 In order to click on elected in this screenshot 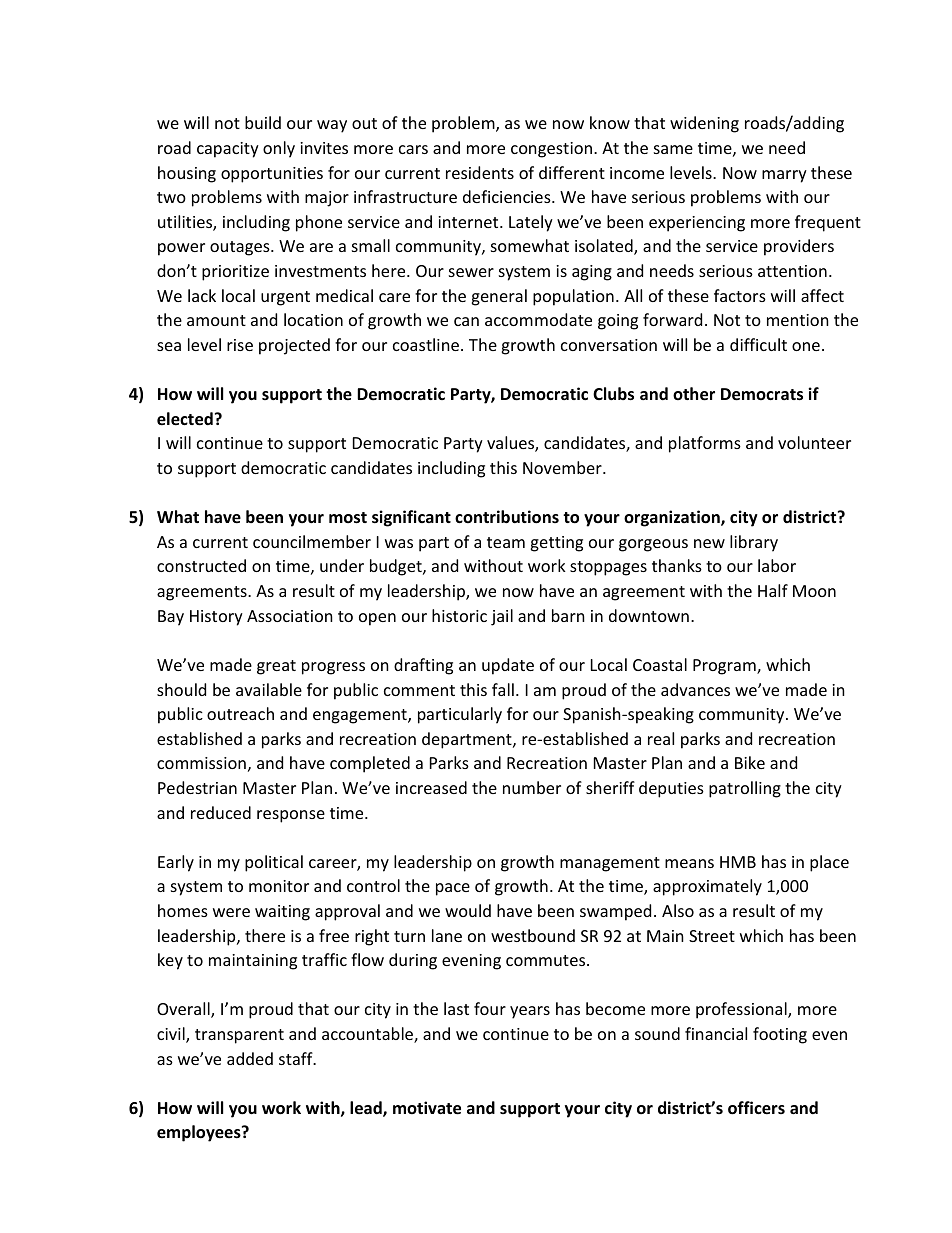, I will do `click(185, 419)`.
